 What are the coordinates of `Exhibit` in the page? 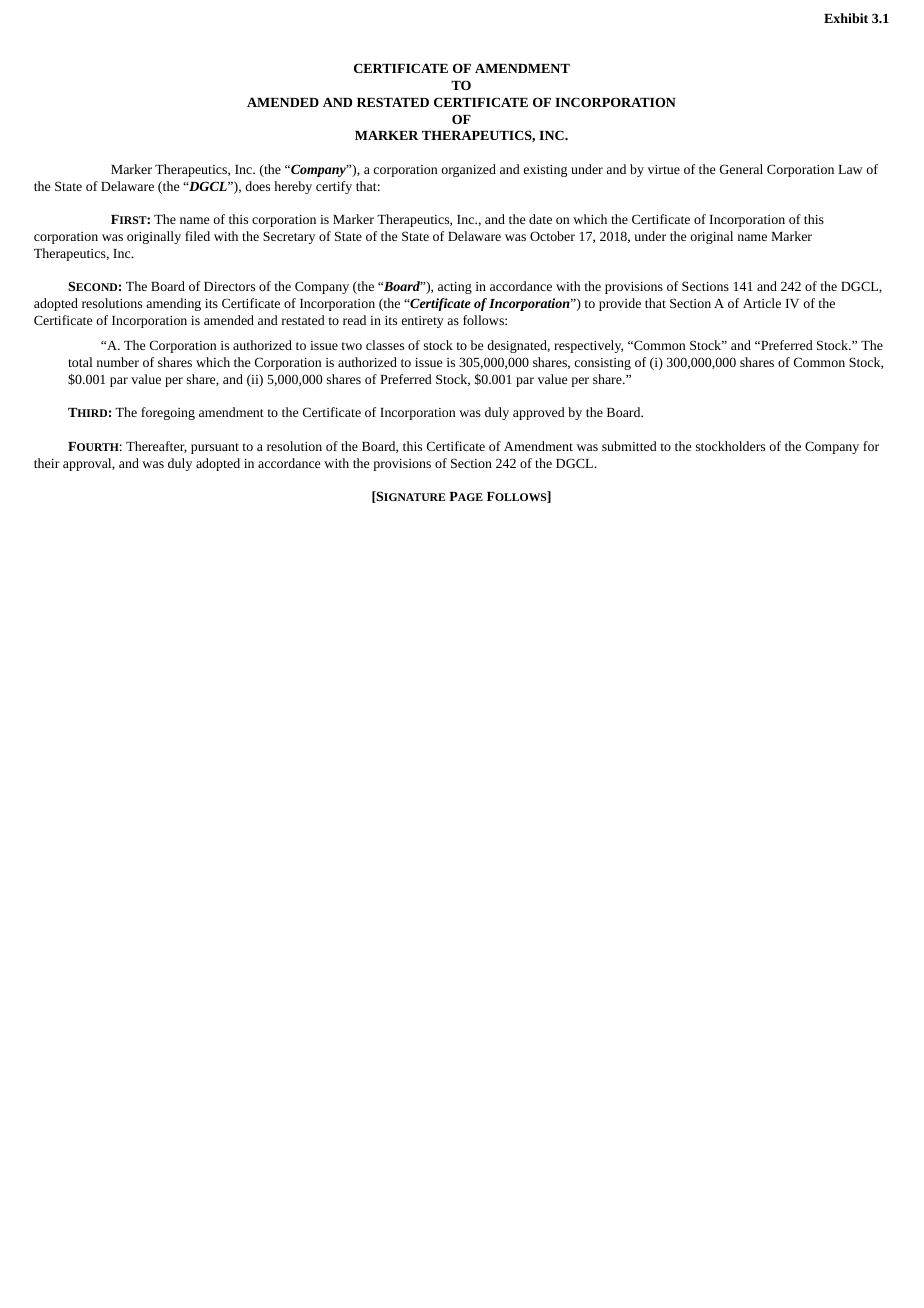 It's located at (846, 18).
